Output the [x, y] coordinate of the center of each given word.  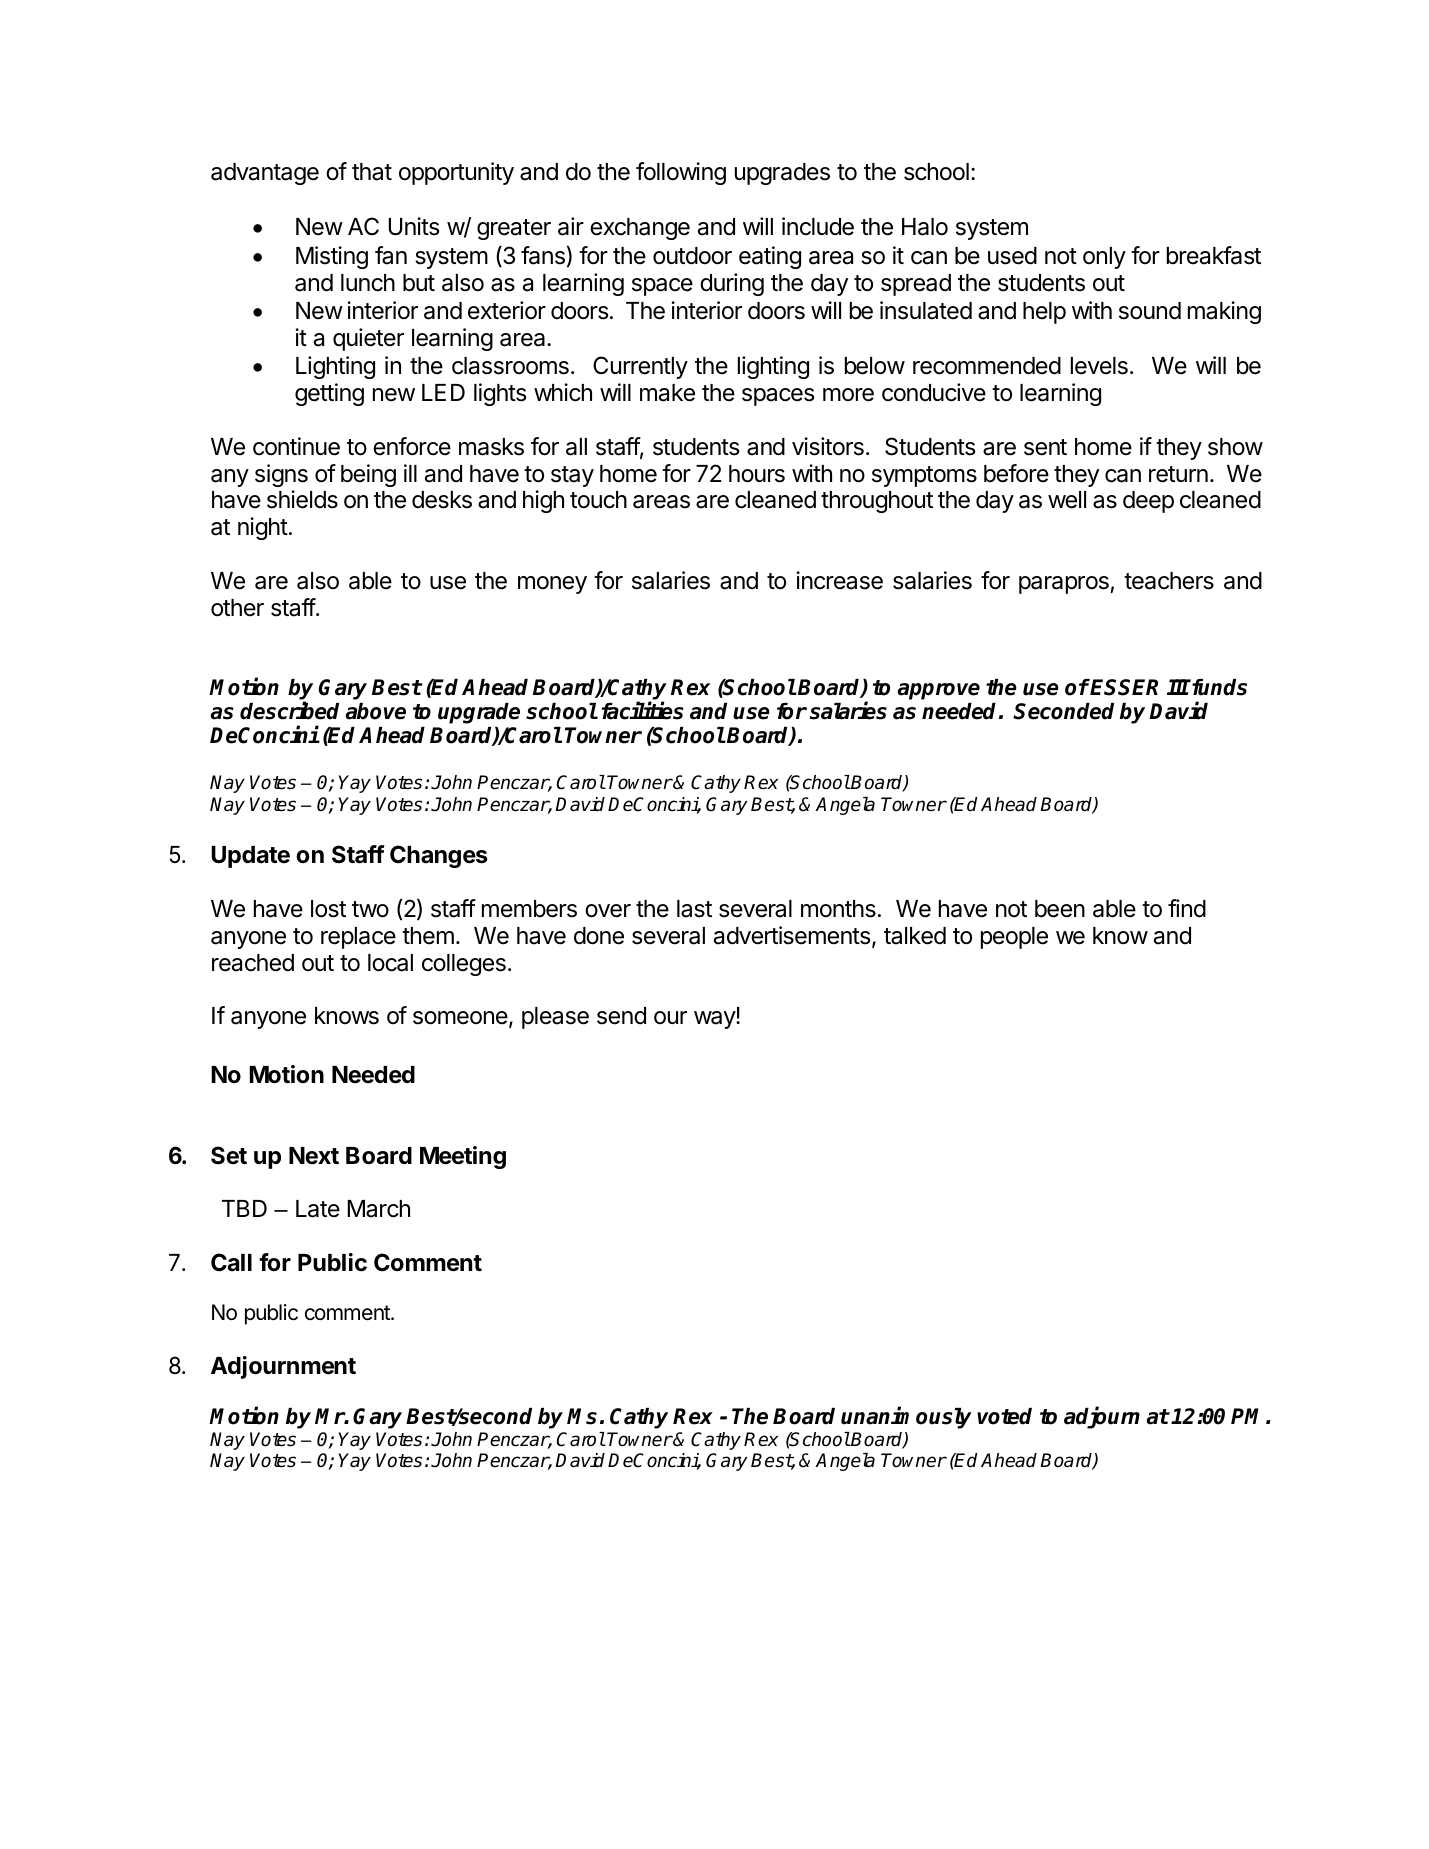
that [372, 172]
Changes [439, 856]
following [681, 173]
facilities [642, 710]
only [1104, 258]
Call [231, 1262]
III [1178, 687]
